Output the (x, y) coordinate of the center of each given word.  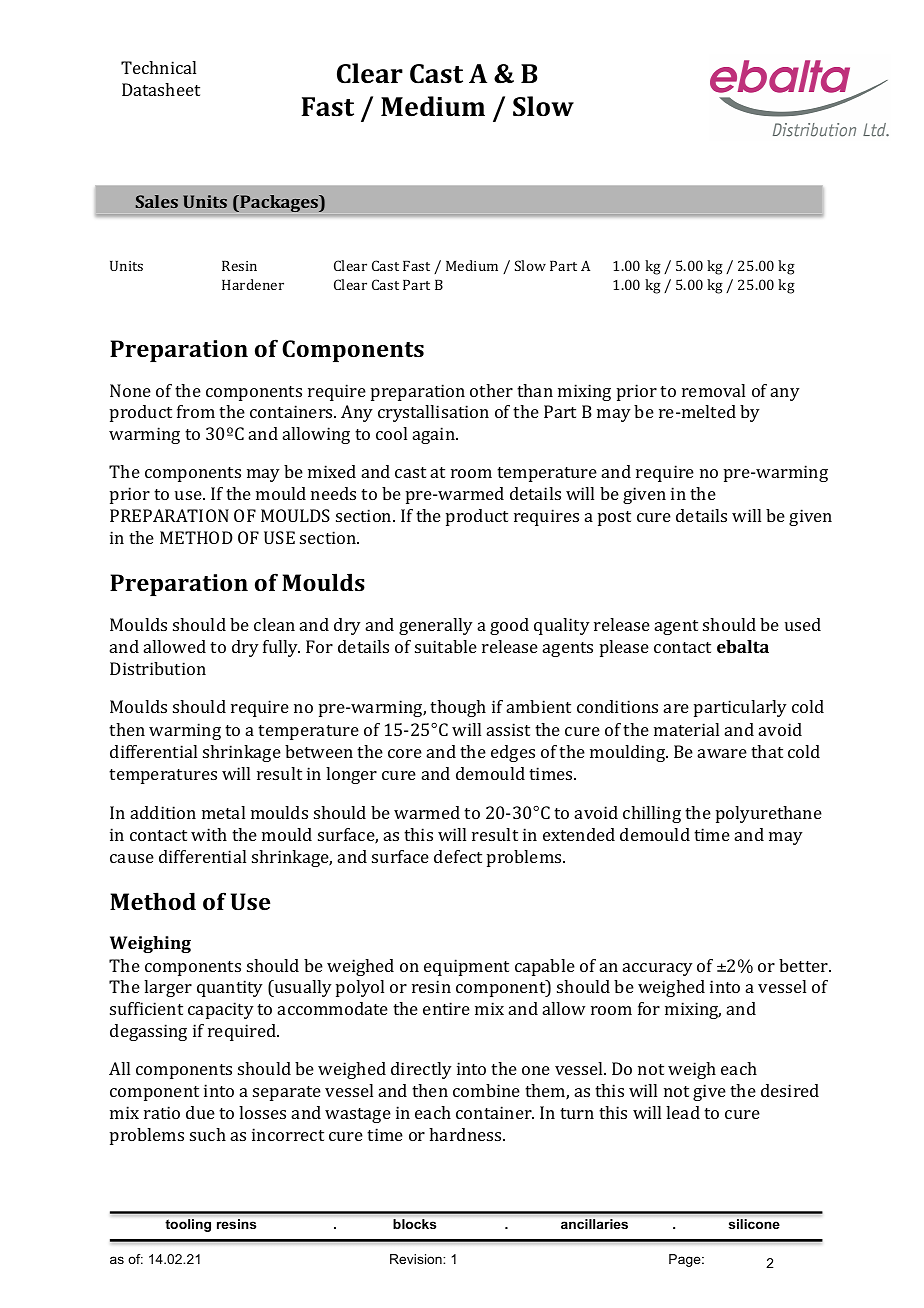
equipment (466, 967)
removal (713, 390)
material (686, 729)
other (491, 390)
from (196, 411)
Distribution (158, 668)
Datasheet (161, 89)
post (614, 518)
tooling (188, 1225)
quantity (230, 988)
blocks (414, 1224)
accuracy (658, 969)
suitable (446, 646)
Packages (279, 203)
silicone (754, 1224)
